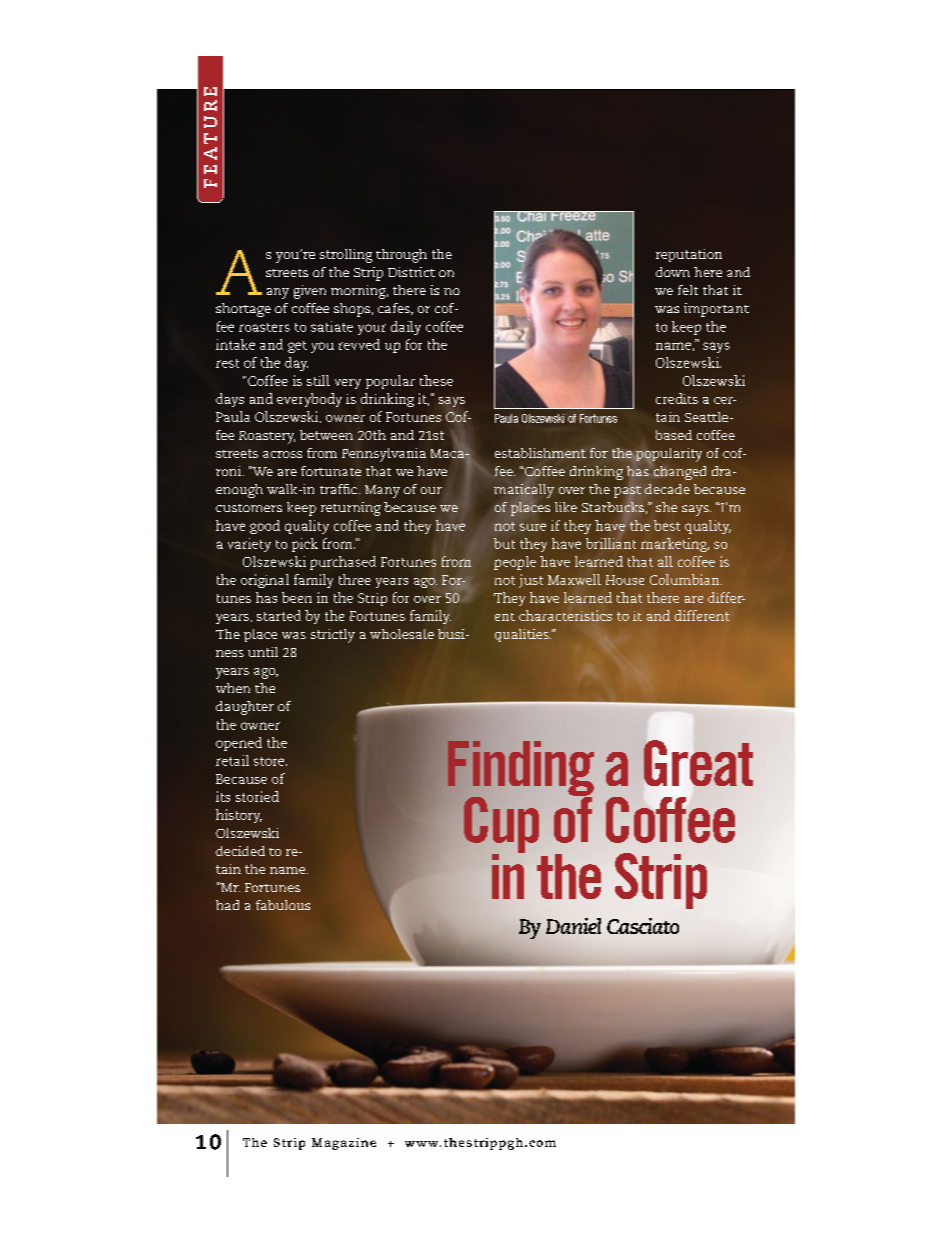 The image size is (952, 1233). Describe the element at coordinates (501, 826) in the screenshot. I see `Cup` at that location.
